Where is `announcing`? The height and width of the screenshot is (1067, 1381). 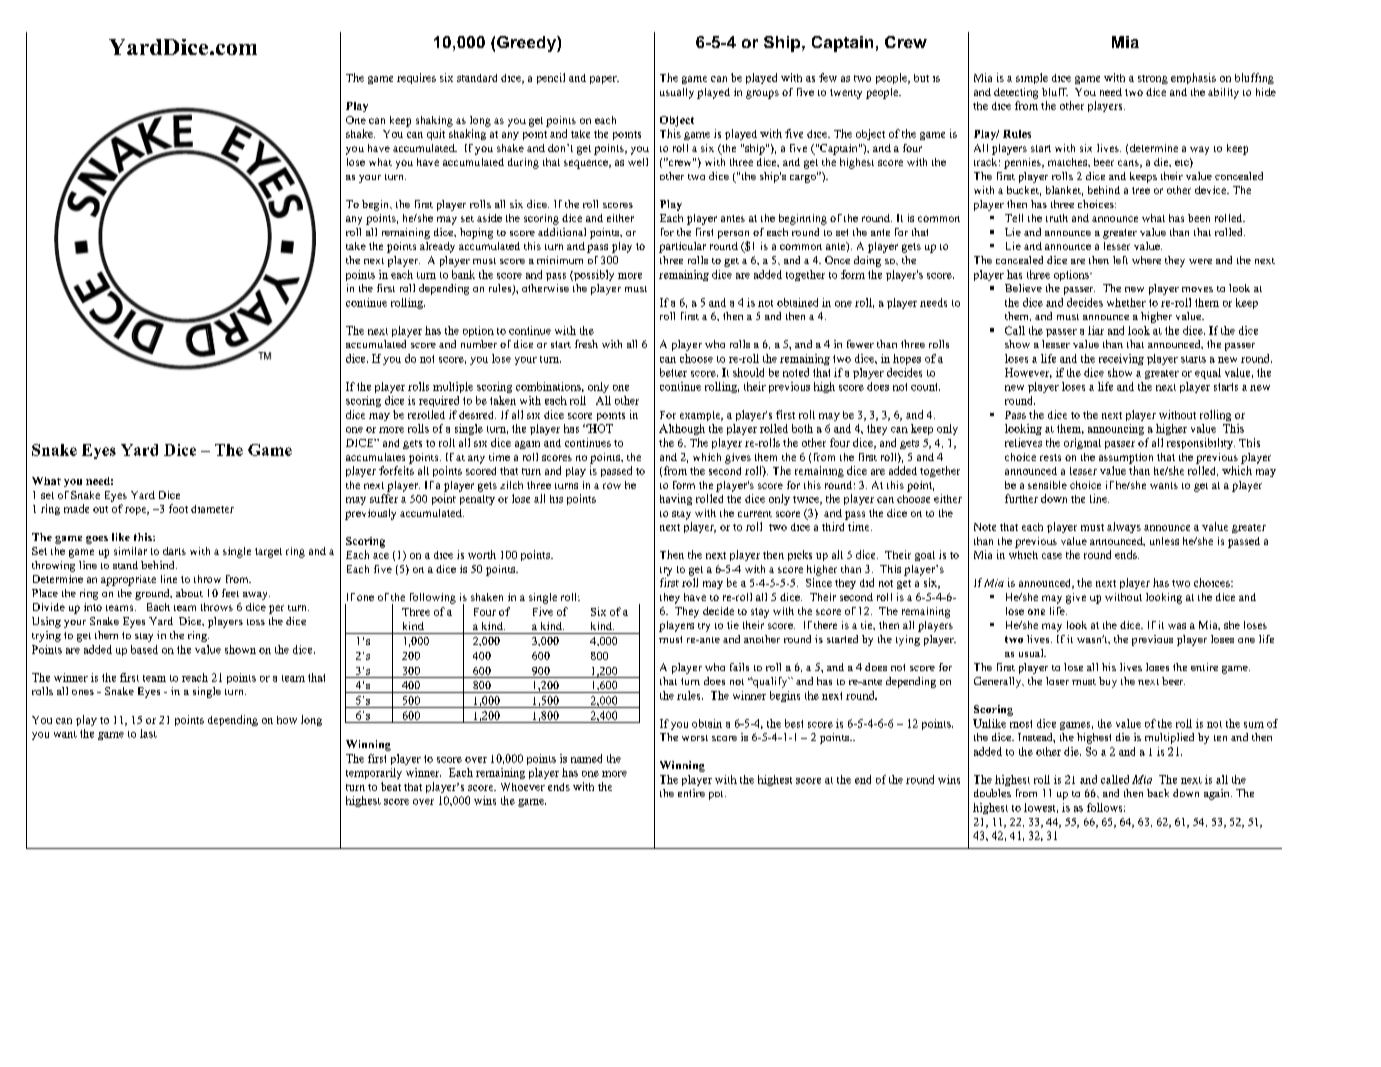 announcing is located at coordinates (1116, 429).
